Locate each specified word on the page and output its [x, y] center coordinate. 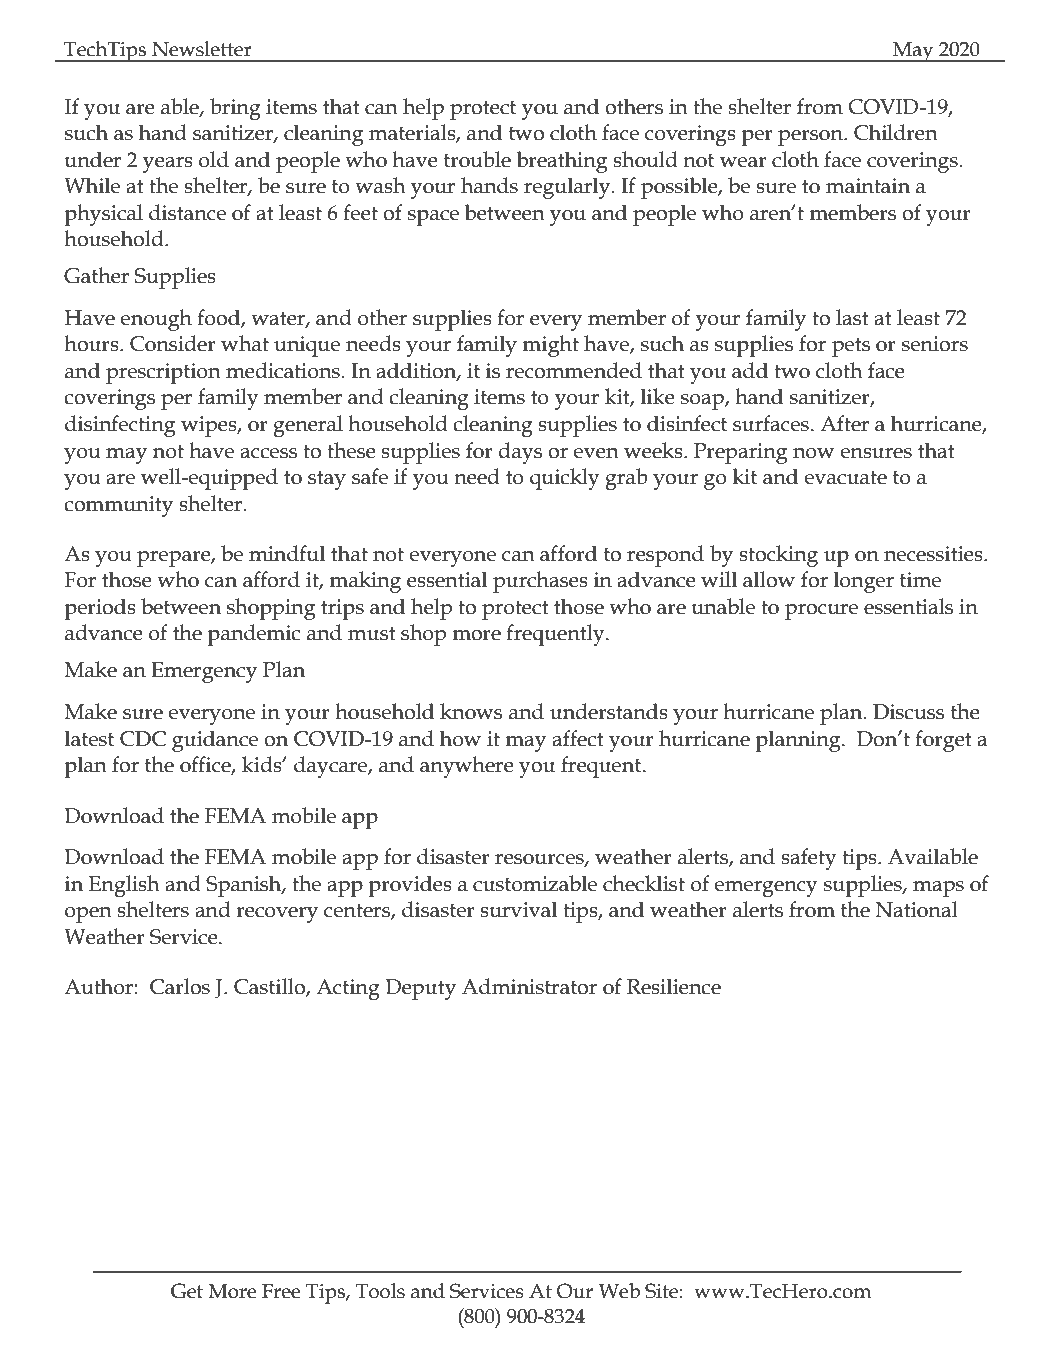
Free [281, 1291]
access [268, 453]
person [811, 138]
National [916, 909]
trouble [477, 159]
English [124, 886]
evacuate [846, 478]
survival [518, 909]
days [520, 453]
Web [619, 1291]
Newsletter [202, 49]
